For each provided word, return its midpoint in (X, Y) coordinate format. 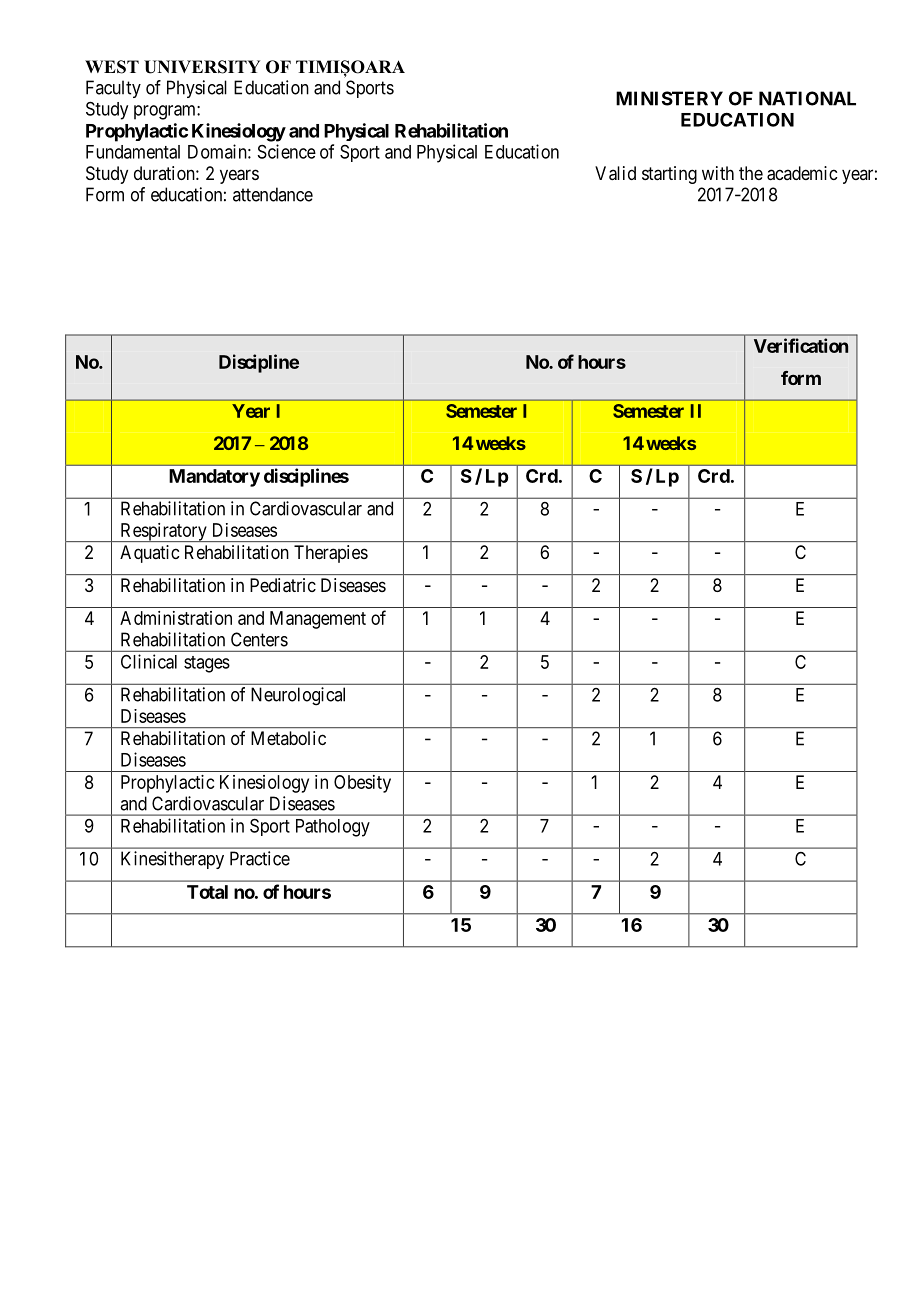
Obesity (362, 784)
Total (207, 892)
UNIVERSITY (202, 67)
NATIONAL (807, 98)
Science (287, 151)
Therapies (331, 554)
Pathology (333, 828)
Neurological (298, 696)
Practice (260, 858)
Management (318, 620)
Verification (801, 345)
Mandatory (214, 478)
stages (207, 664)
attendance (273, 194)
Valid (615, 173)
